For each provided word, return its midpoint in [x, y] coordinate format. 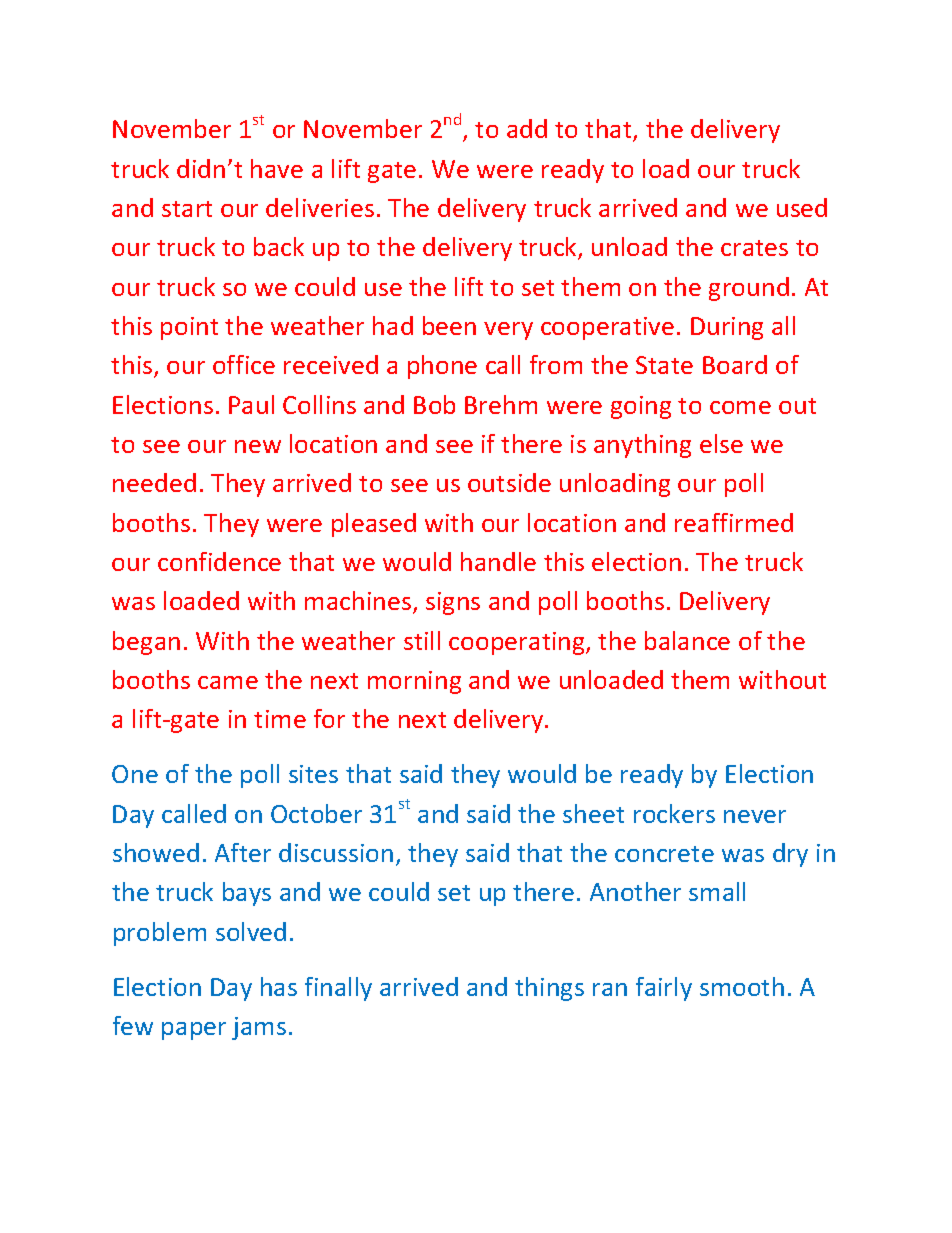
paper [194, 1031]
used [802, 207]
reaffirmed [734, 522]
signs [453, 603]
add [527, 128]
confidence [219, 561]
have [277, 168]
